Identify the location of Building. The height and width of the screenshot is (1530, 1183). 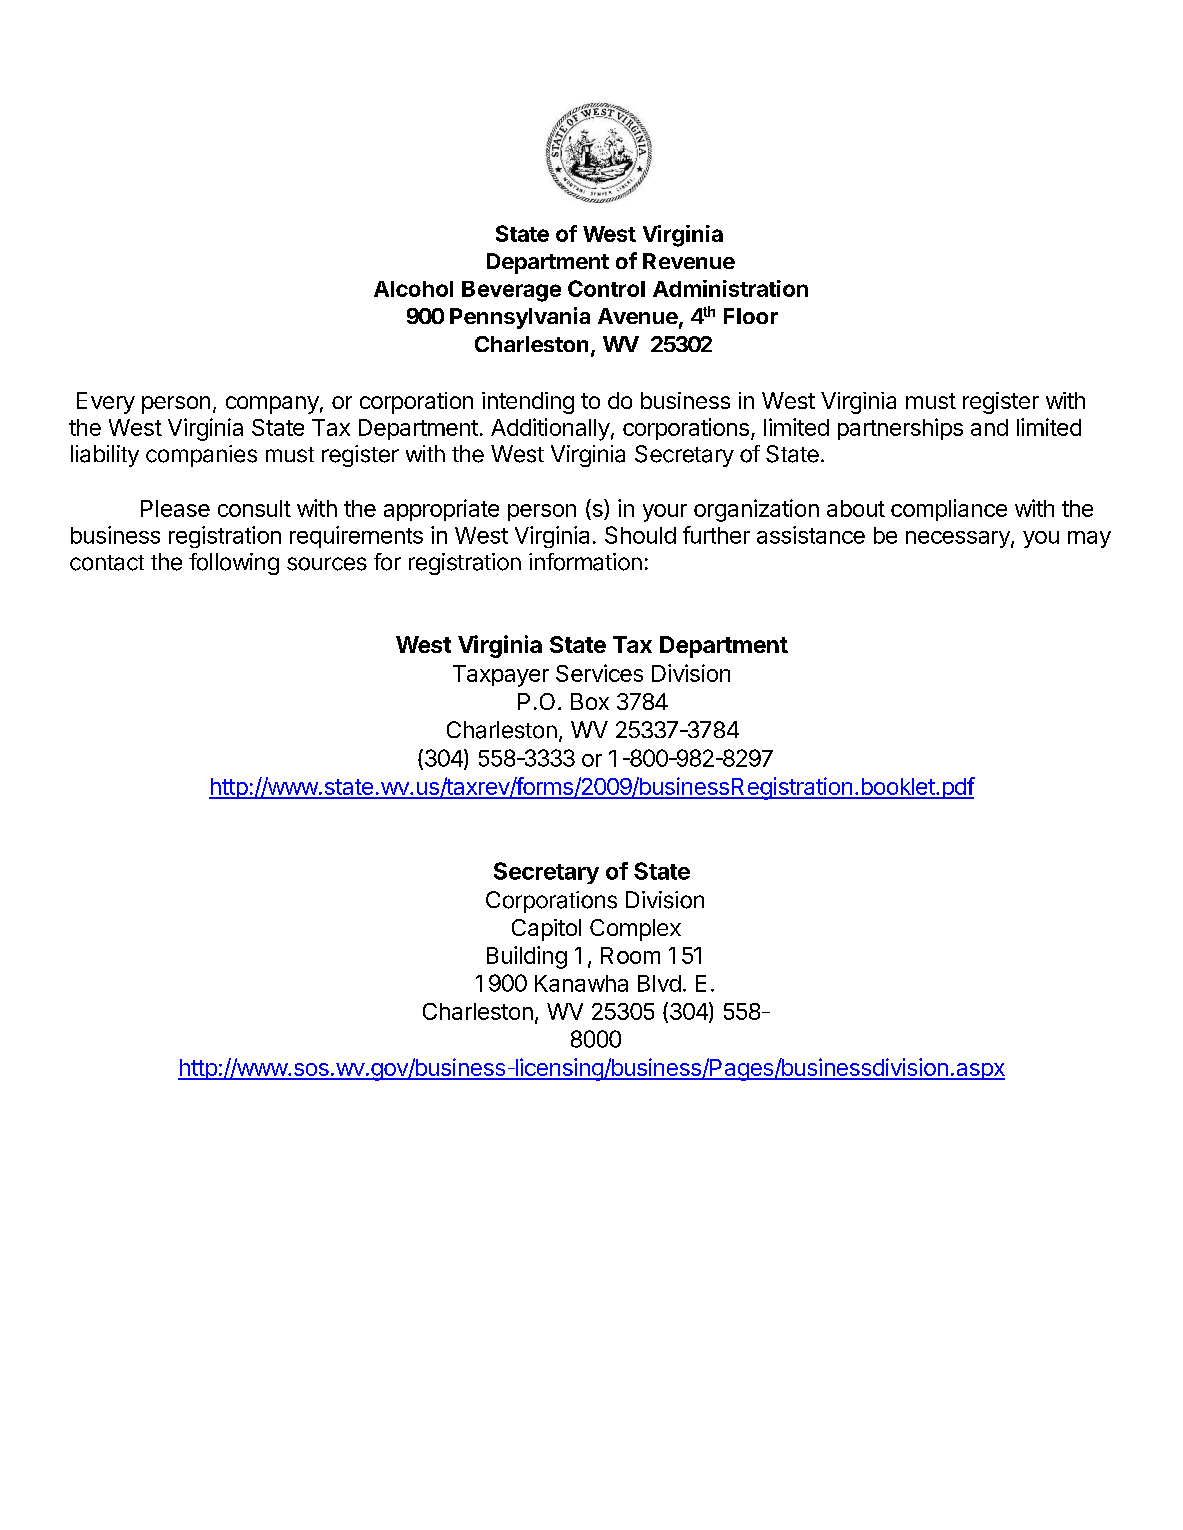
(527, 957).
